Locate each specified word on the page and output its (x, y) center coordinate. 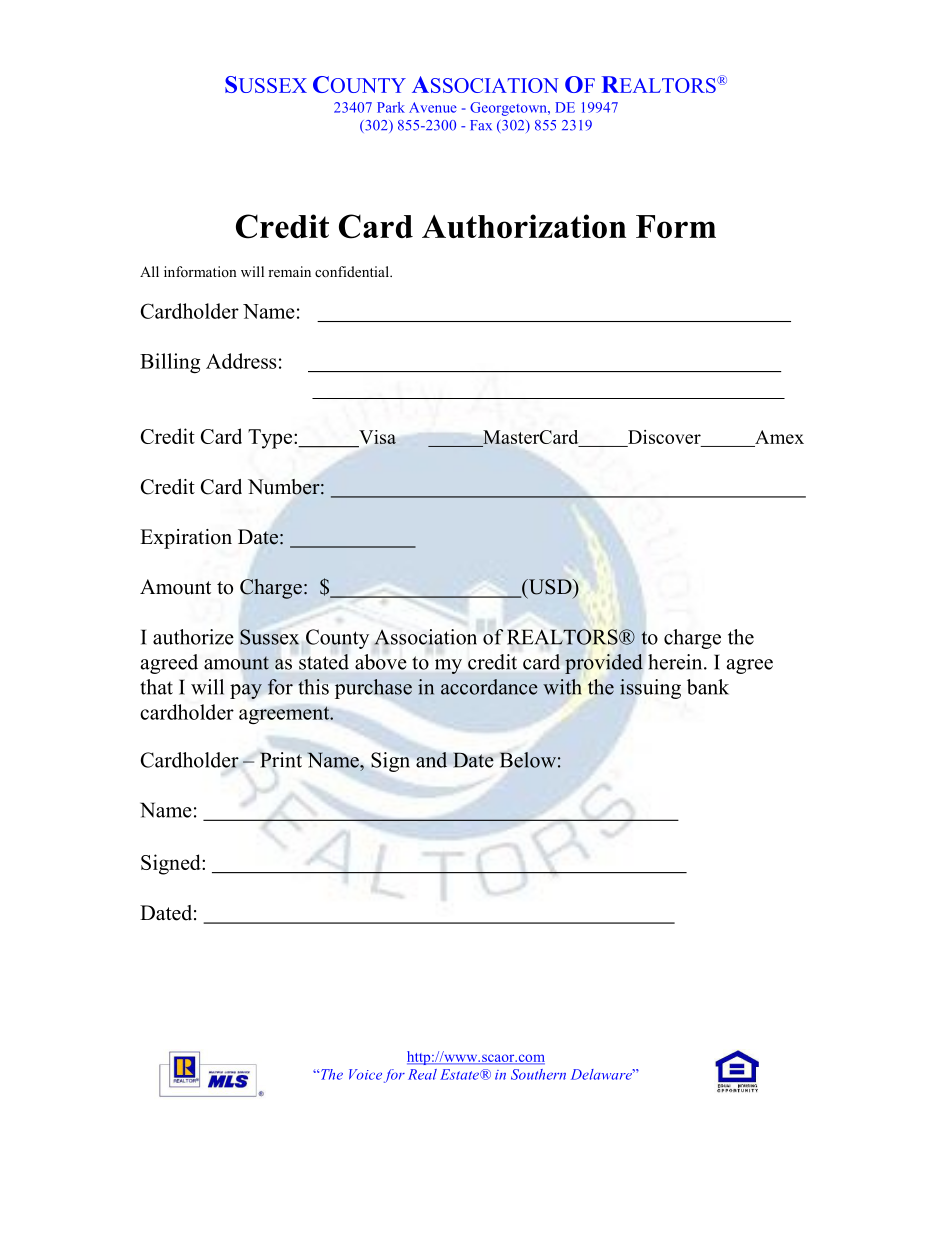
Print (281, 760)
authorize (193, 637)
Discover (664, 437)
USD (550, 587)
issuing (650, 689)
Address (241, 361)
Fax (481, 125)
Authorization (524, 226)
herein (676, 662)
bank (708, 687)
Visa (377, 437)
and (431, 760)
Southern (538, 1074)
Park (391, 107)
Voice (365, 1074)
